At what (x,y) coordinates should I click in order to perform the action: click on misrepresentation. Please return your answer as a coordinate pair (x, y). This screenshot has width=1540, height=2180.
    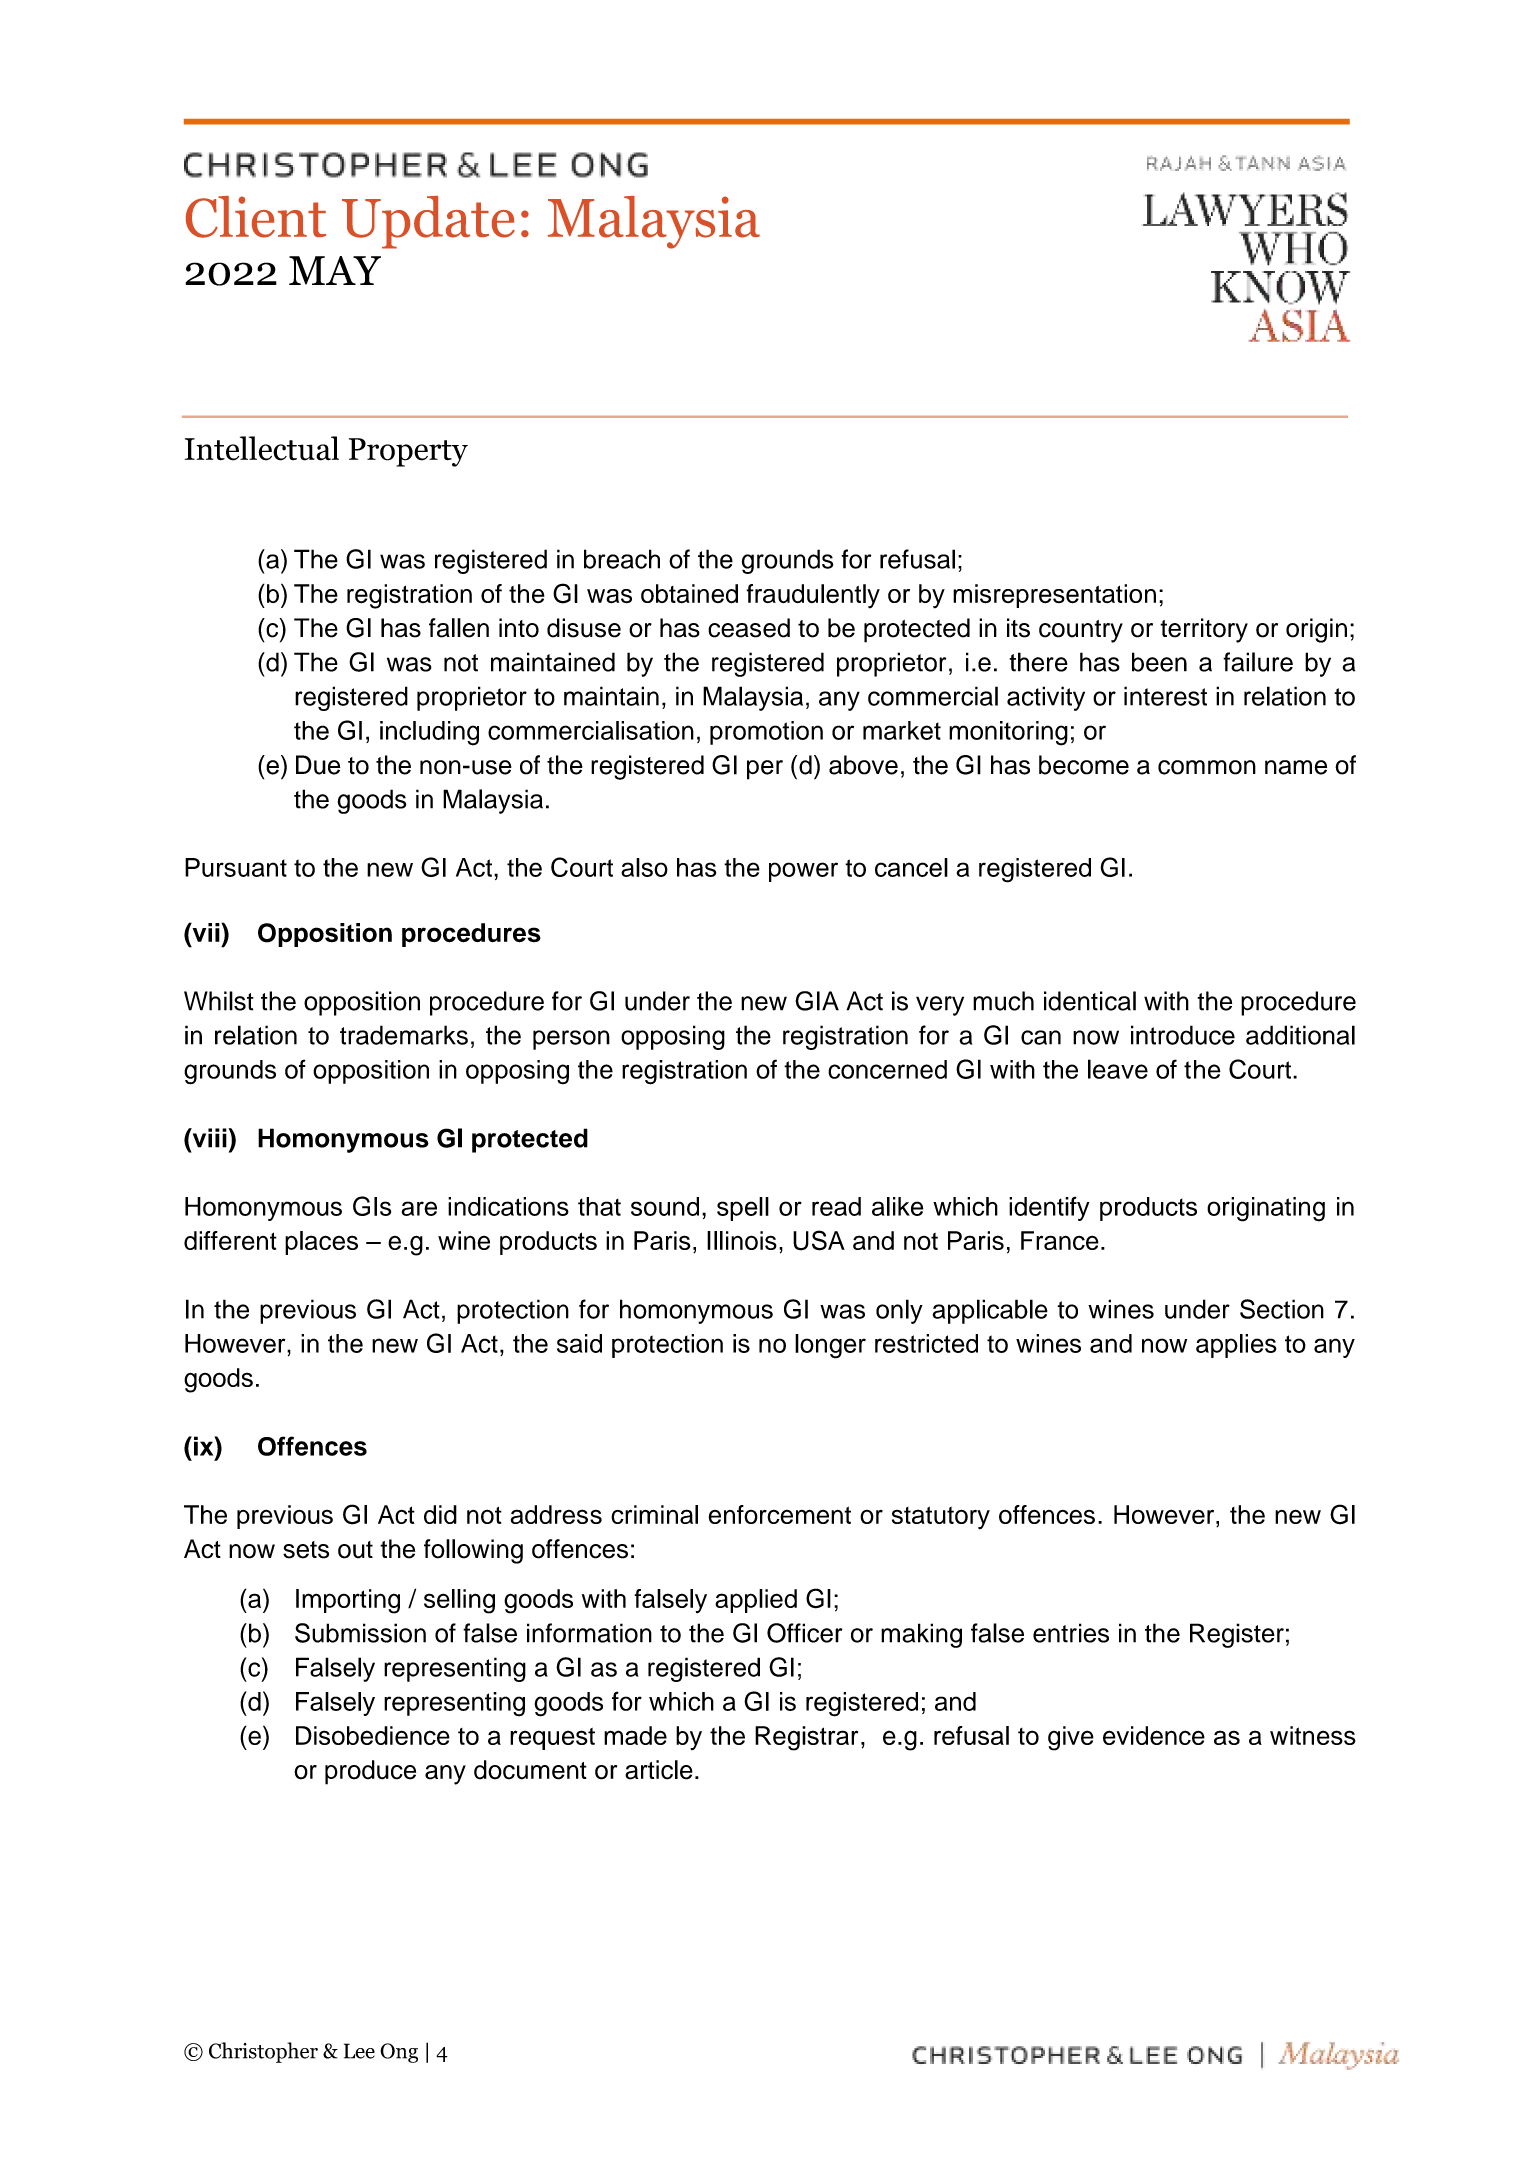
    Looking at the image, I should click on (1054, 596).
